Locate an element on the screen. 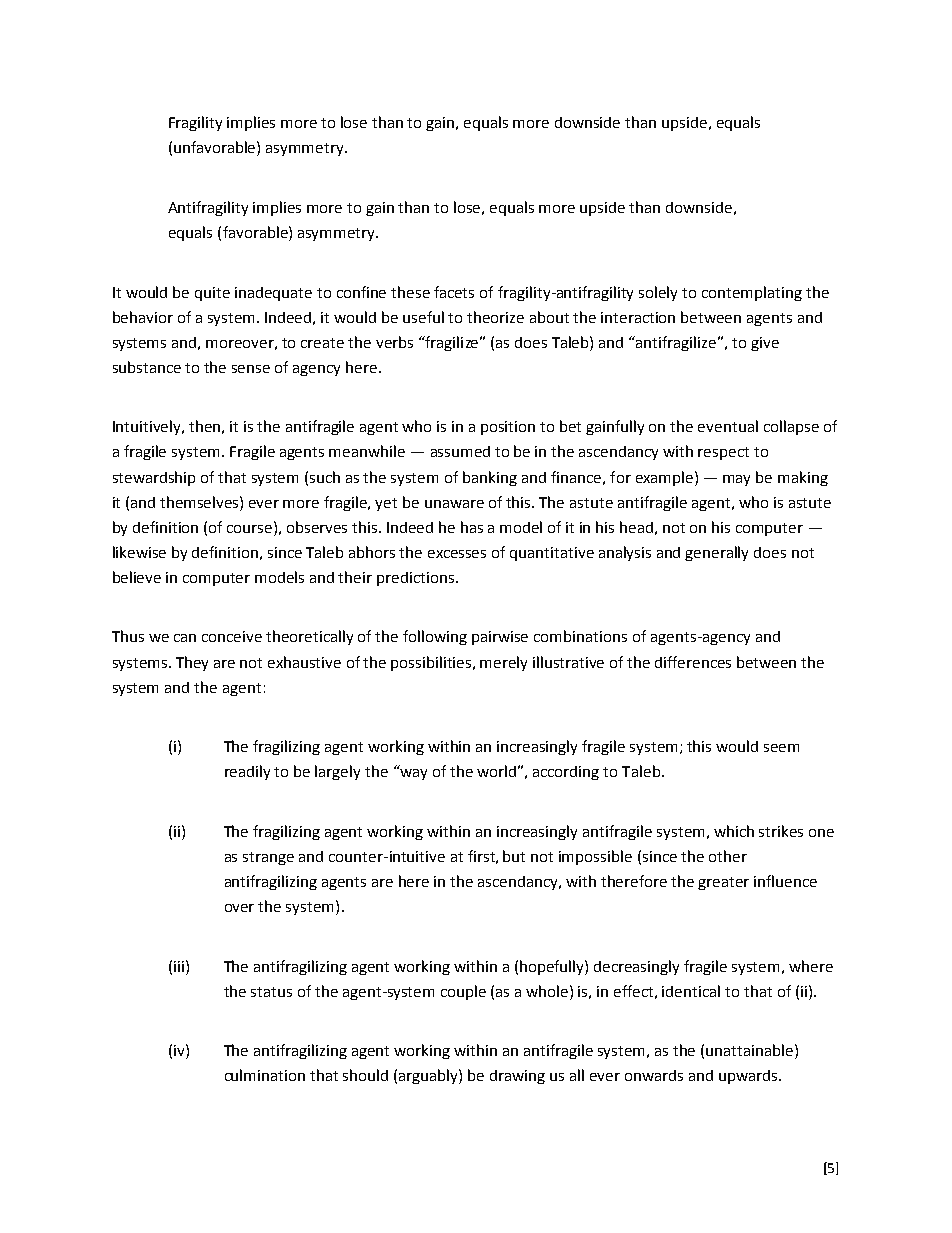 This screenshot has height=1233, width=952. strange is located at coordinates (268, 858).
